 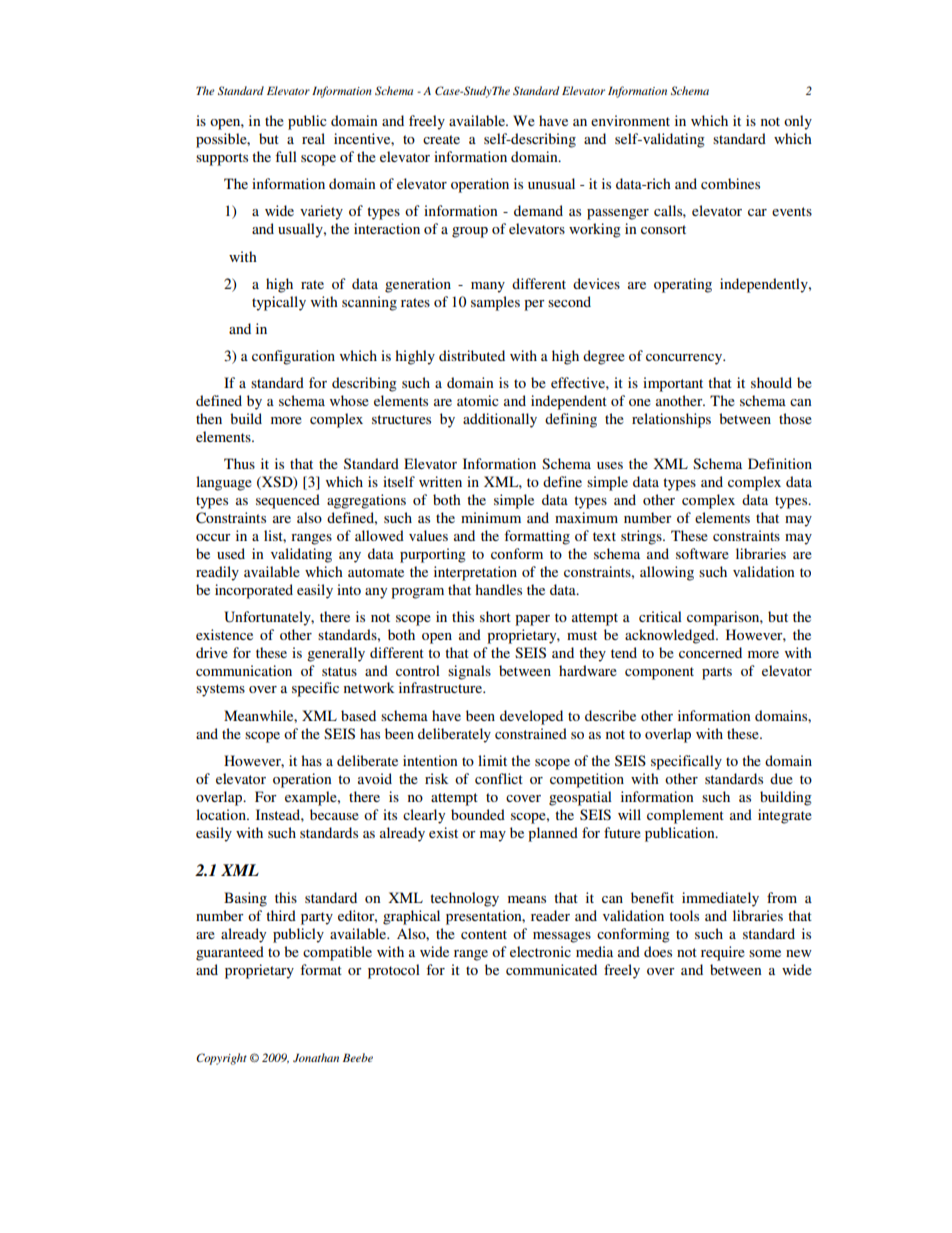 What do you see at coordinates (441, 139) in the screenshot?
I see `create` at bounding box center [441, 139].
